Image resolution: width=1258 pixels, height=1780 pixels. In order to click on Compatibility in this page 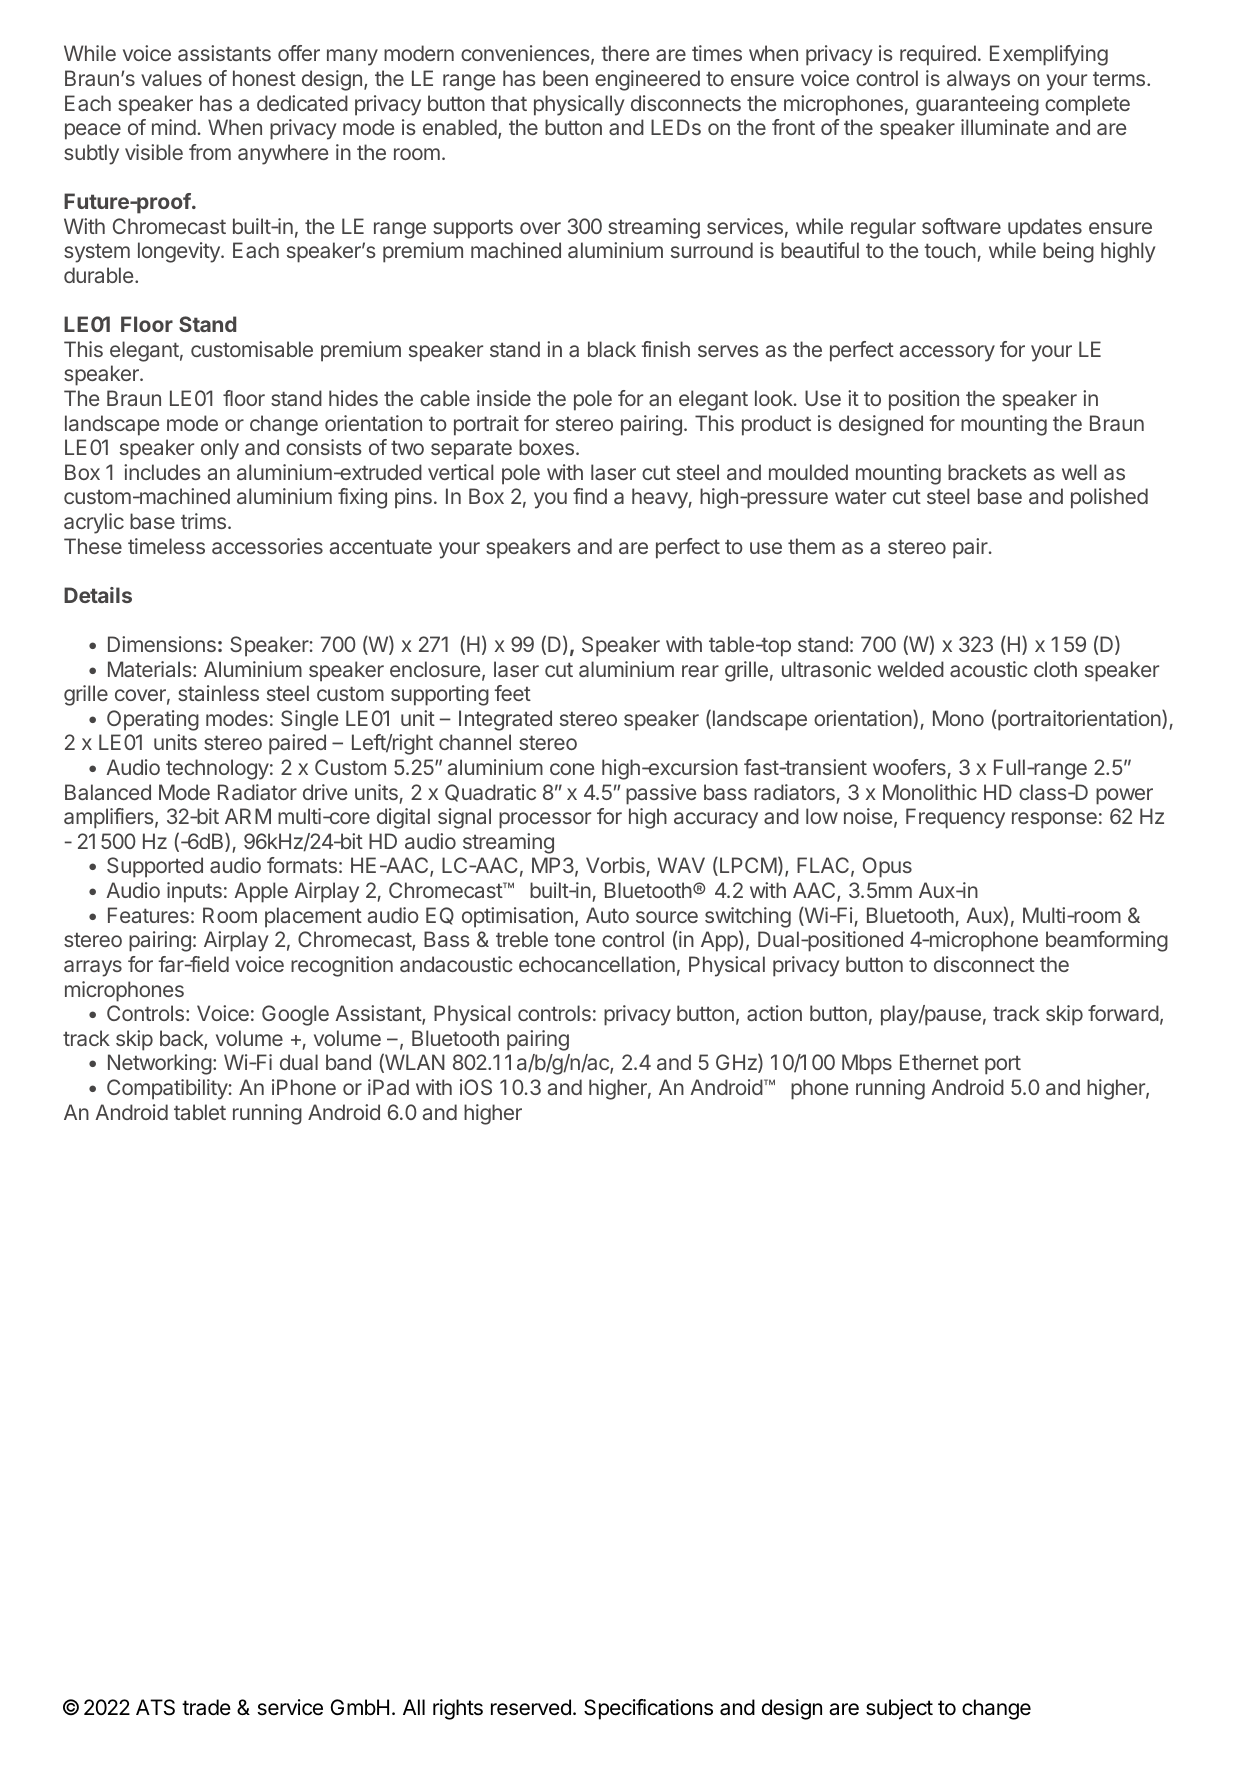, I will do `click(167, 1089)`.
